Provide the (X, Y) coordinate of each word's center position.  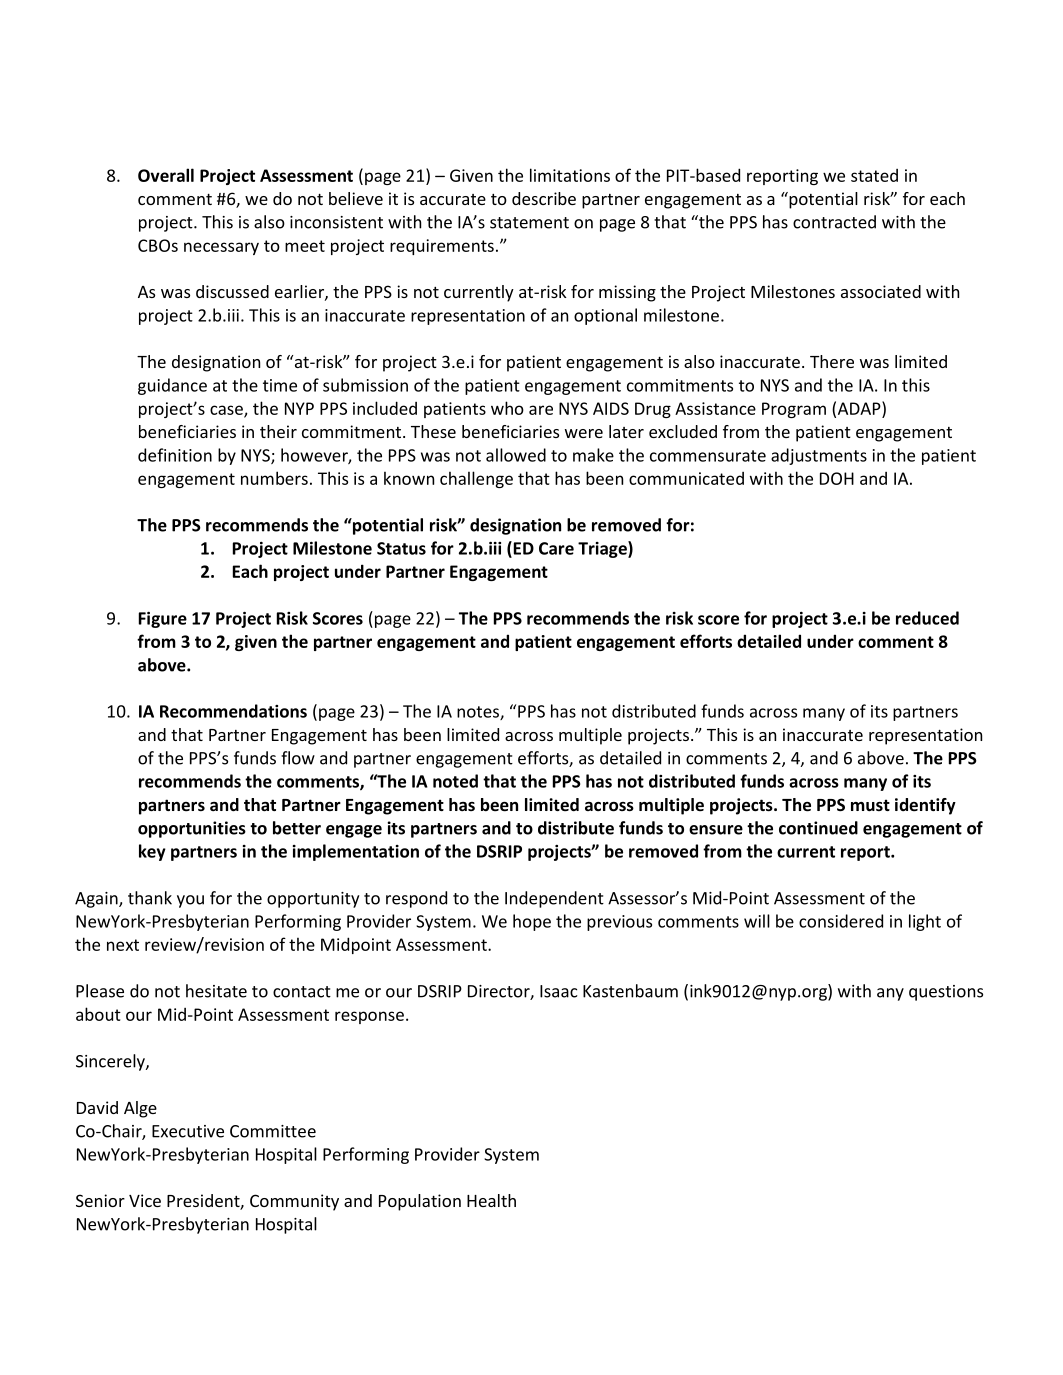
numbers (274, 478)
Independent (554, 899)
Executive (188, 1131)
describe (544, 198)
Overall (166, 175)
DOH (837, 478)
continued (818, 828)
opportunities (192, 829)
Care (556, 548)
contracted (834, 222)
